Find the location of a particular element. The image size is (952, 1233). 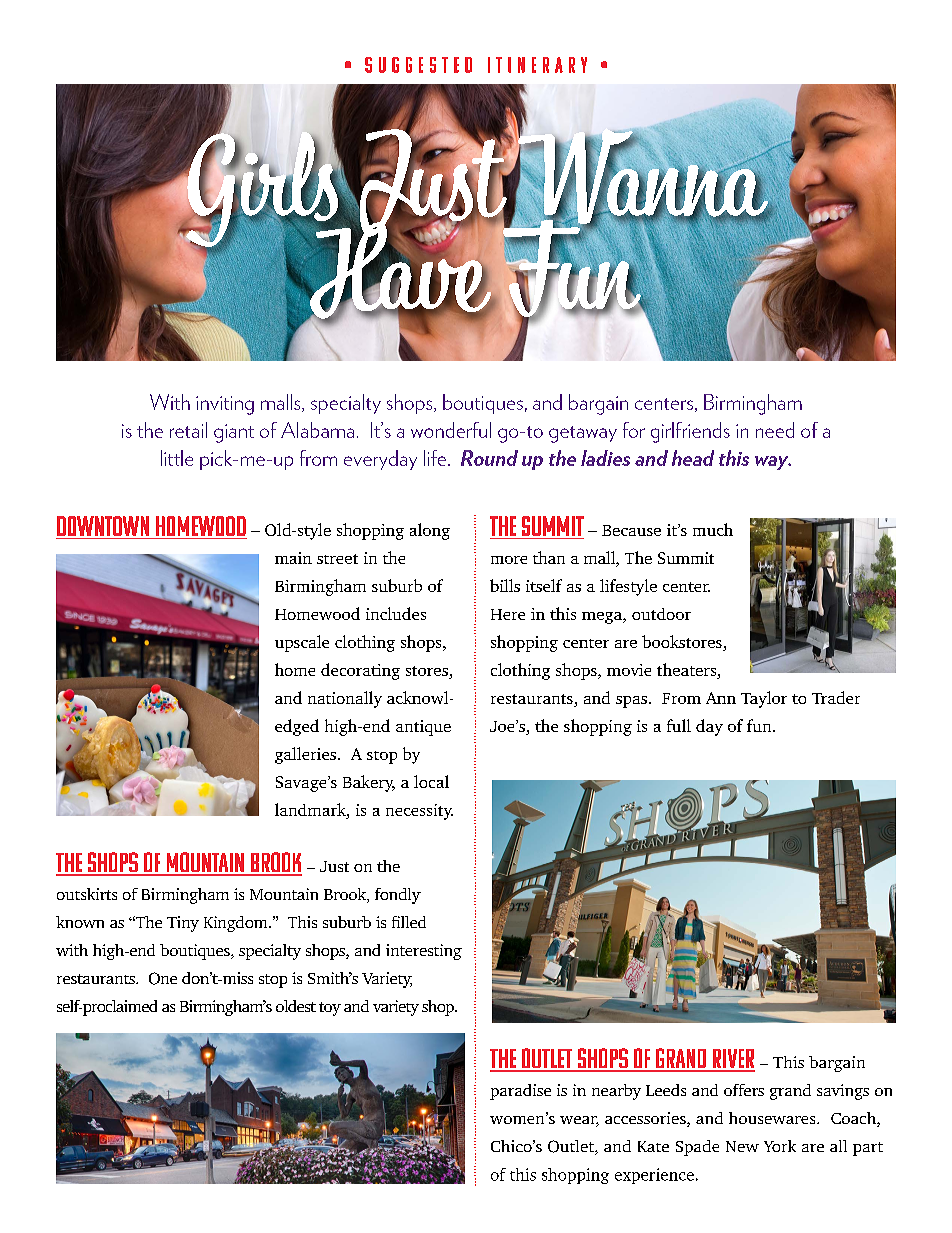

oldest is located at coordinates (296, 1006).
